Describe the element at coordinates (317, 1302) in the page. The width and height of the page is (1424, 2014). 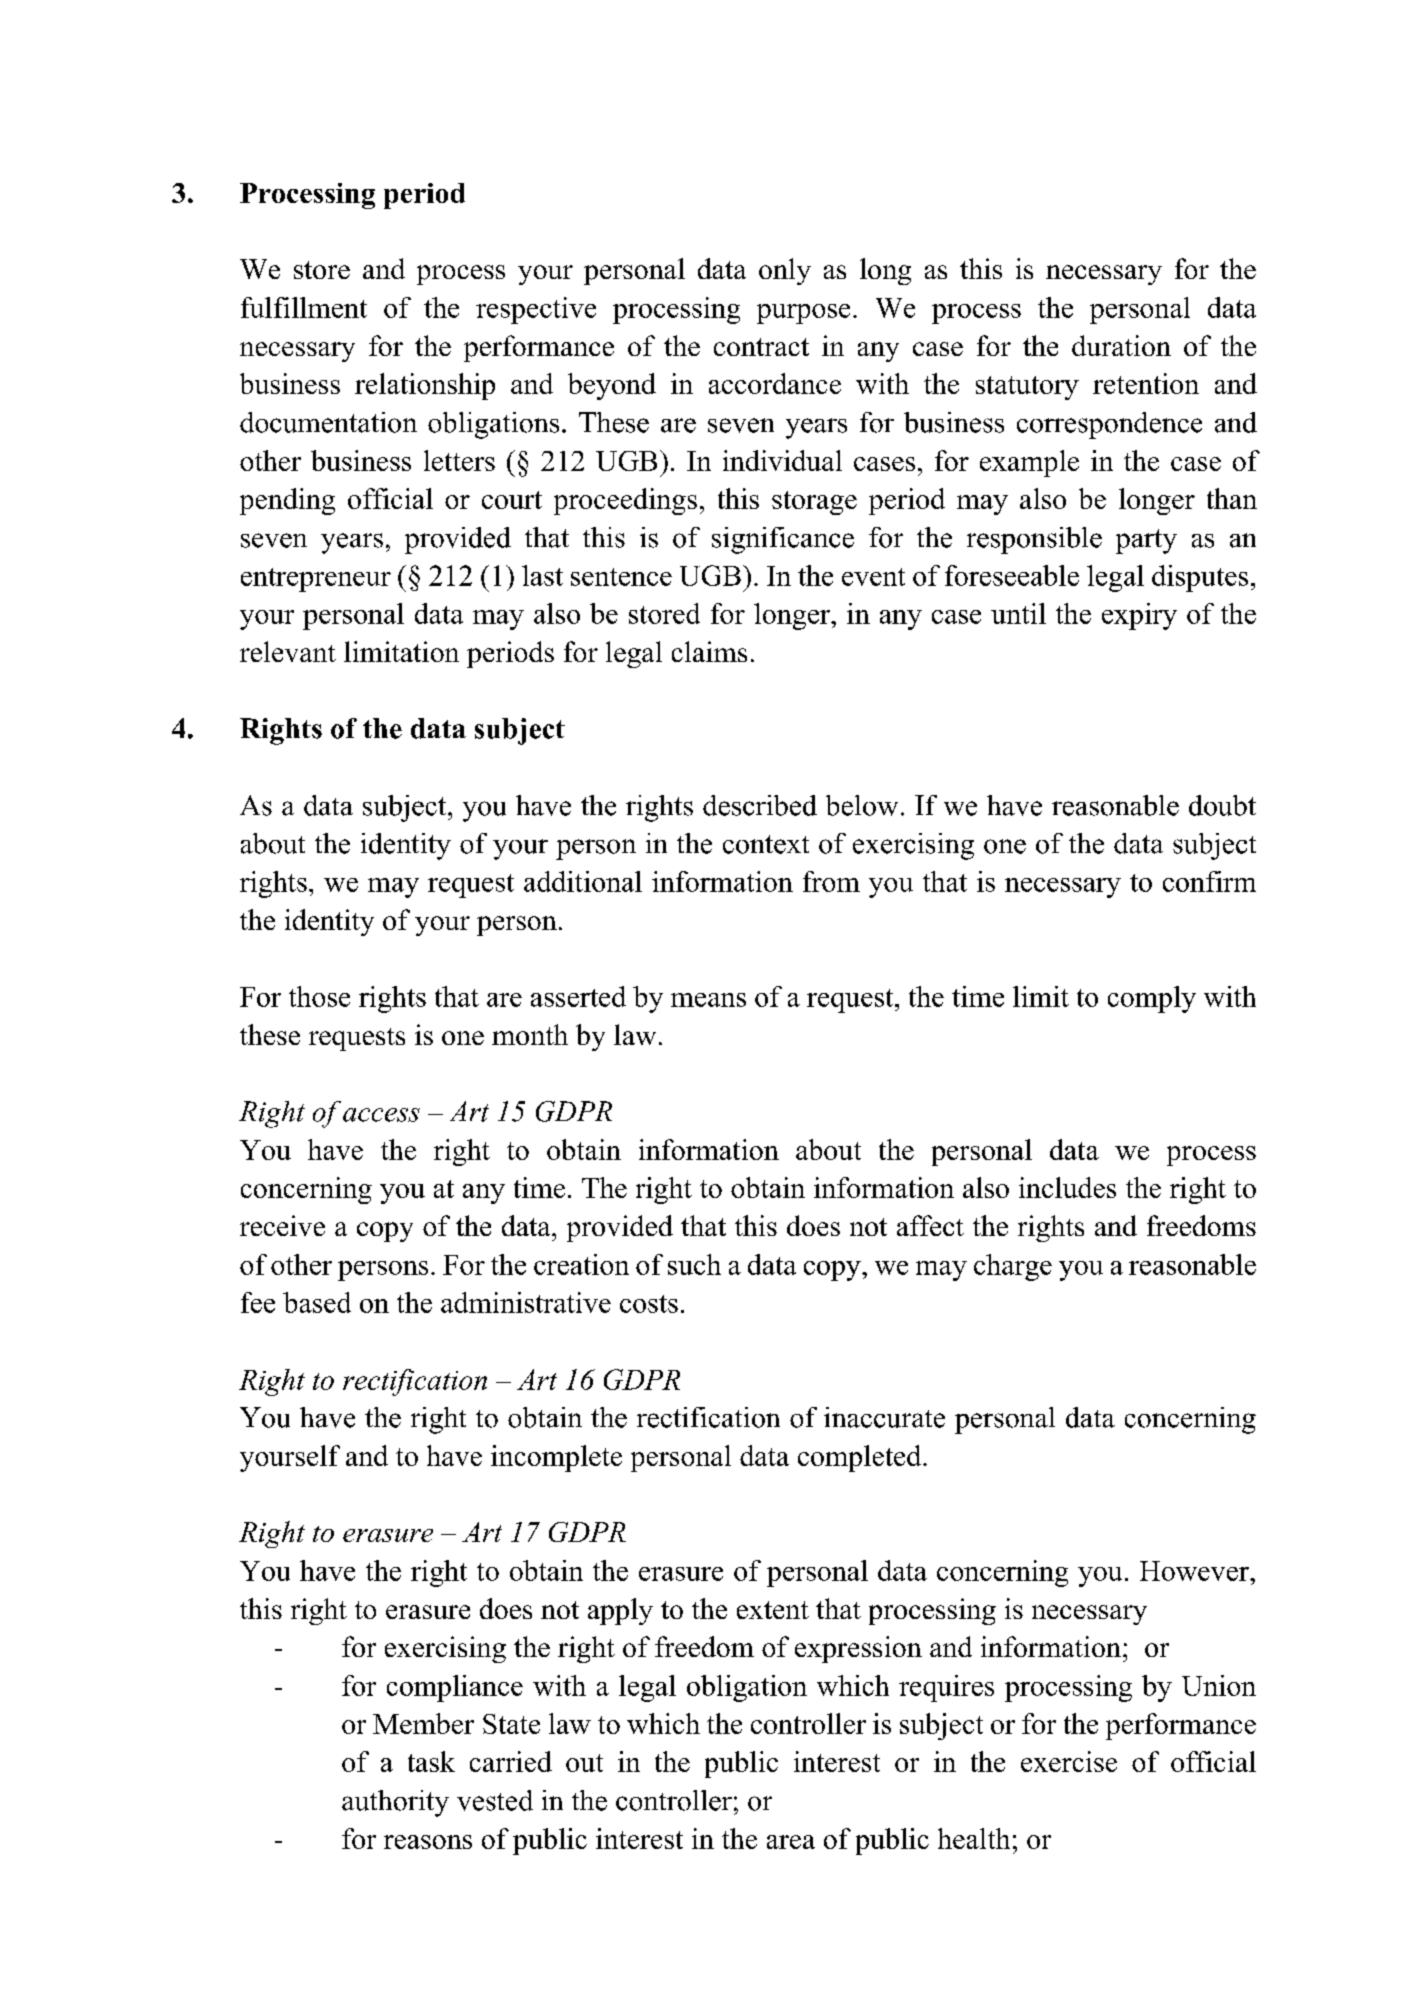
I see `based` at that location.
